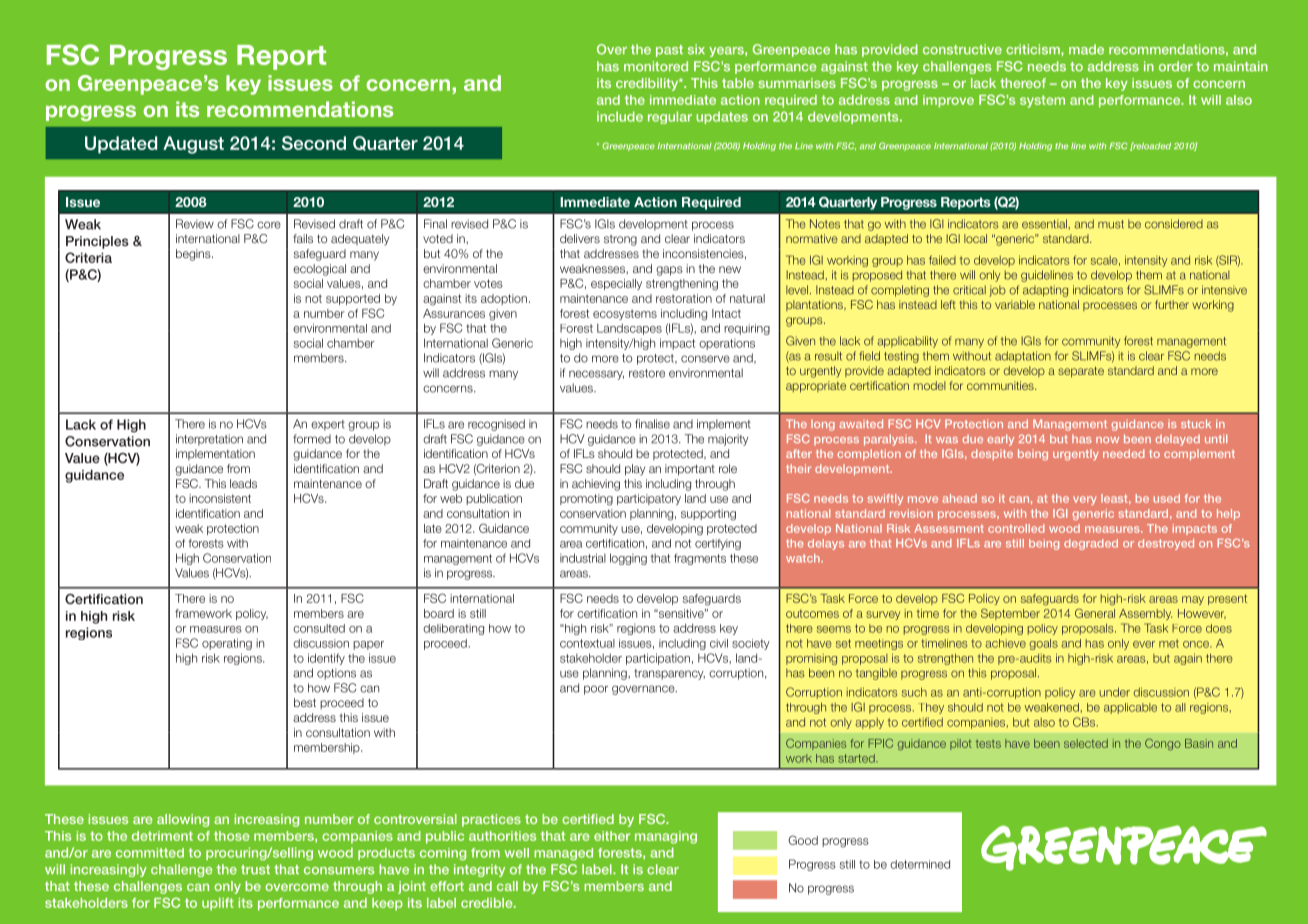 The image size is (1308, 924). What do you see at coordinates (255, 870) in the page?
I see `trust` at bounding box center [255, 870].
